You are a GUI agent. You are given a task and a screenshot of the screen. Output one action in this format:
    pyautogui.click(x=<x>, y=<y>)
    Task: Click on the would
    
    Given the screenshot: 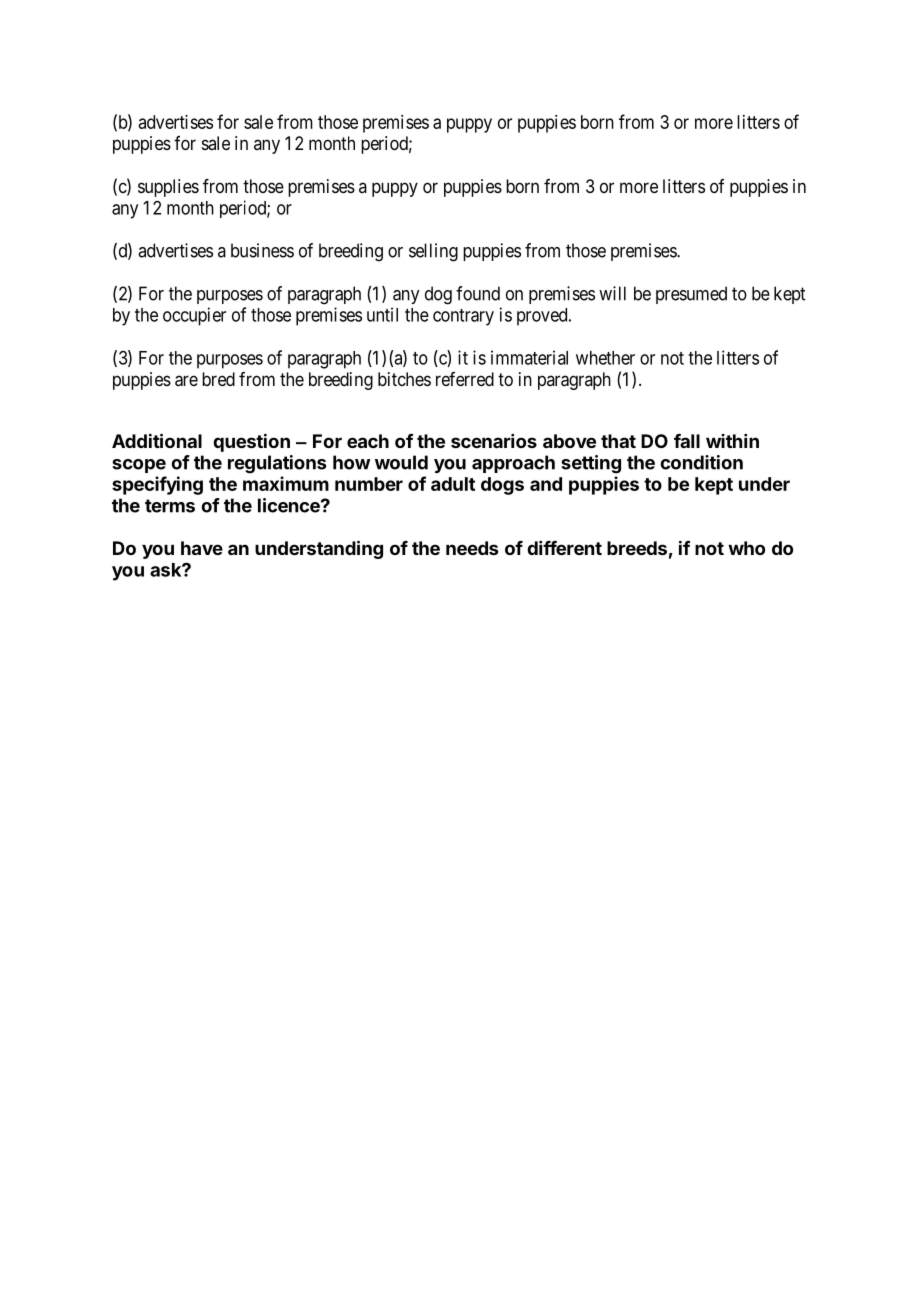 What is the action you would take?
    pyautogui.click(x=401, y=462)
